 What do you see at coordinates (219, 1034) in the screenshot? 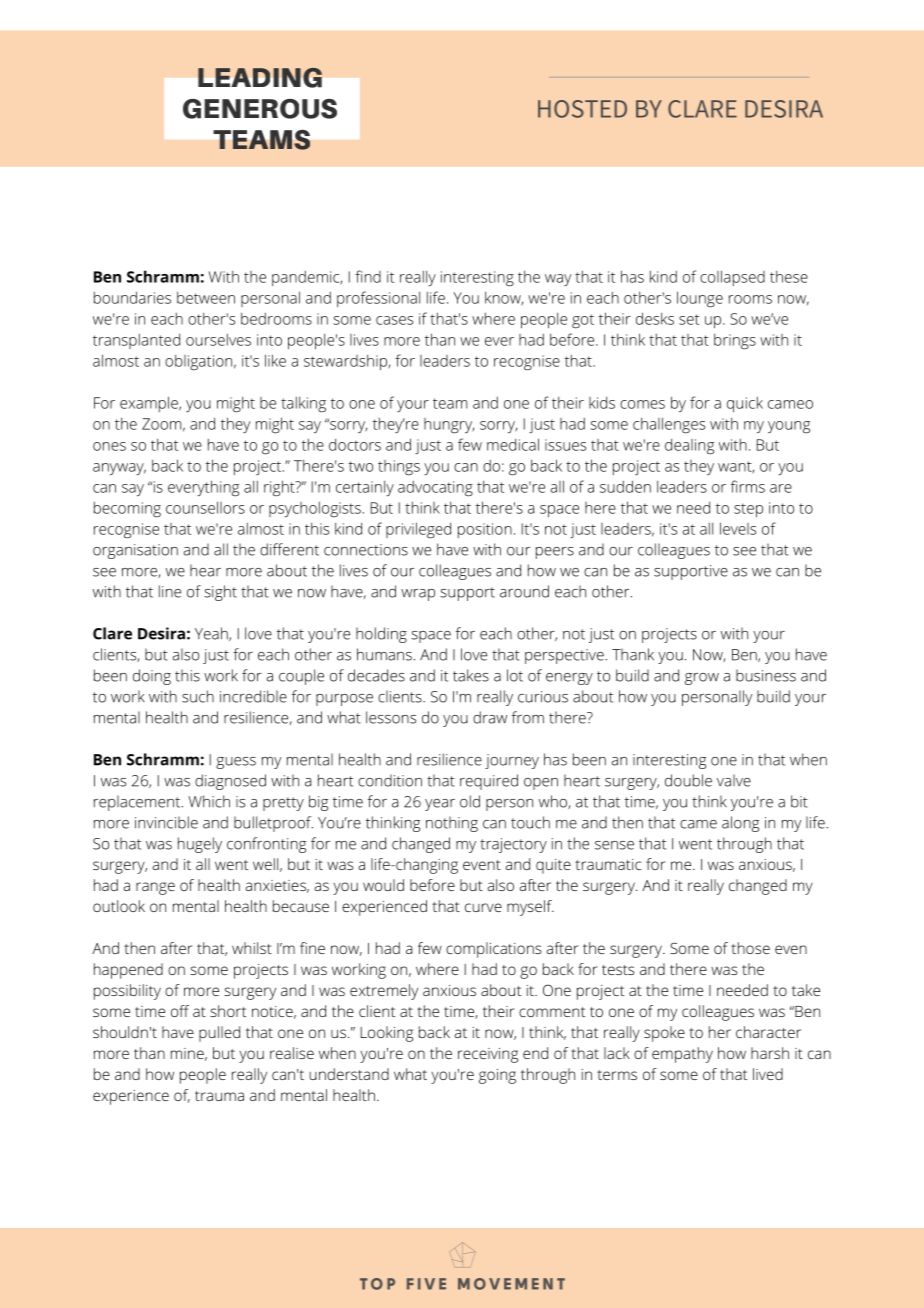
I see `pulled` at bounding box center [219, 1034].
